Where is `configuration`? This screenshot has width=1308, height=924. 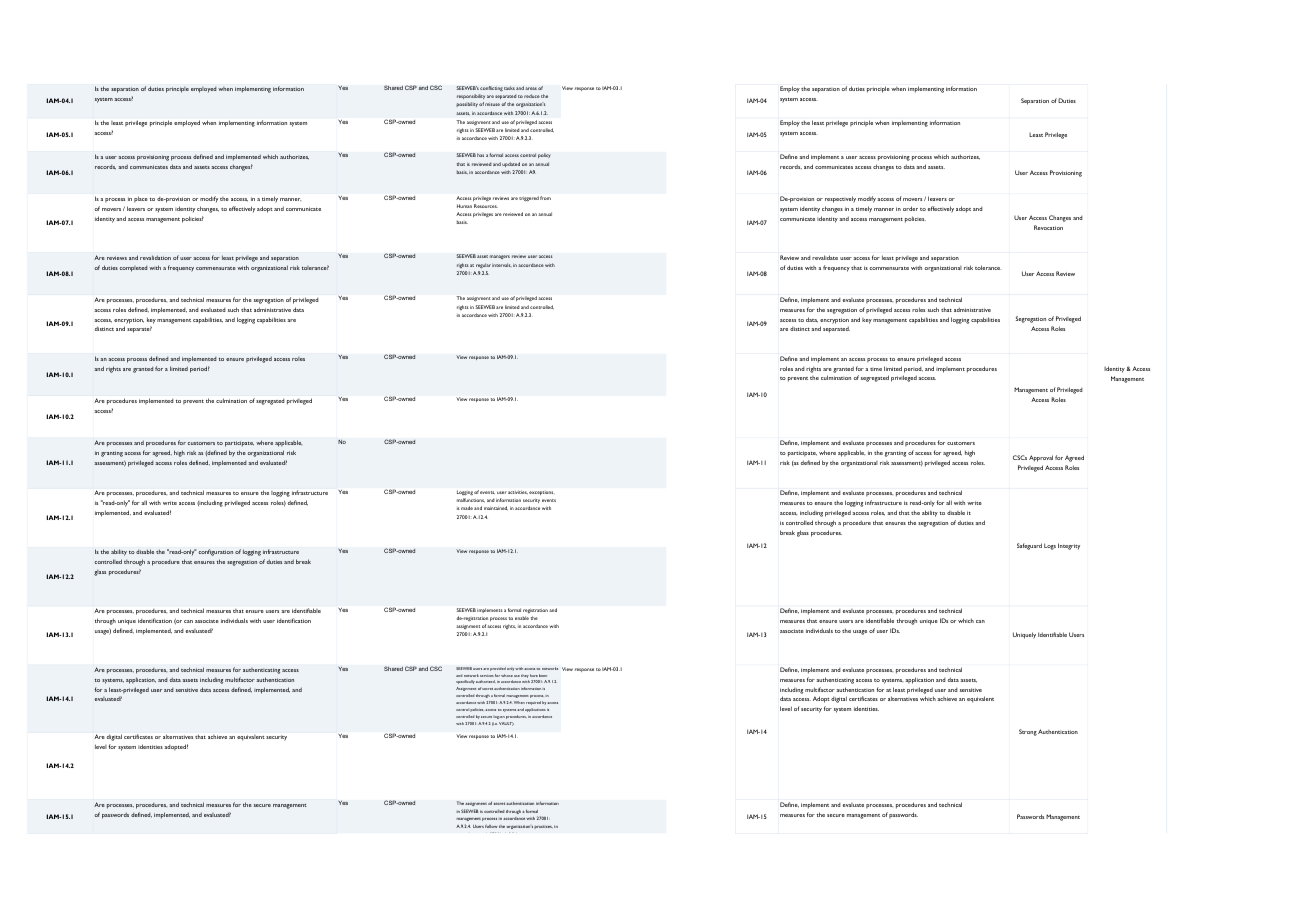
configuration is located at coordinates (215, 552).
